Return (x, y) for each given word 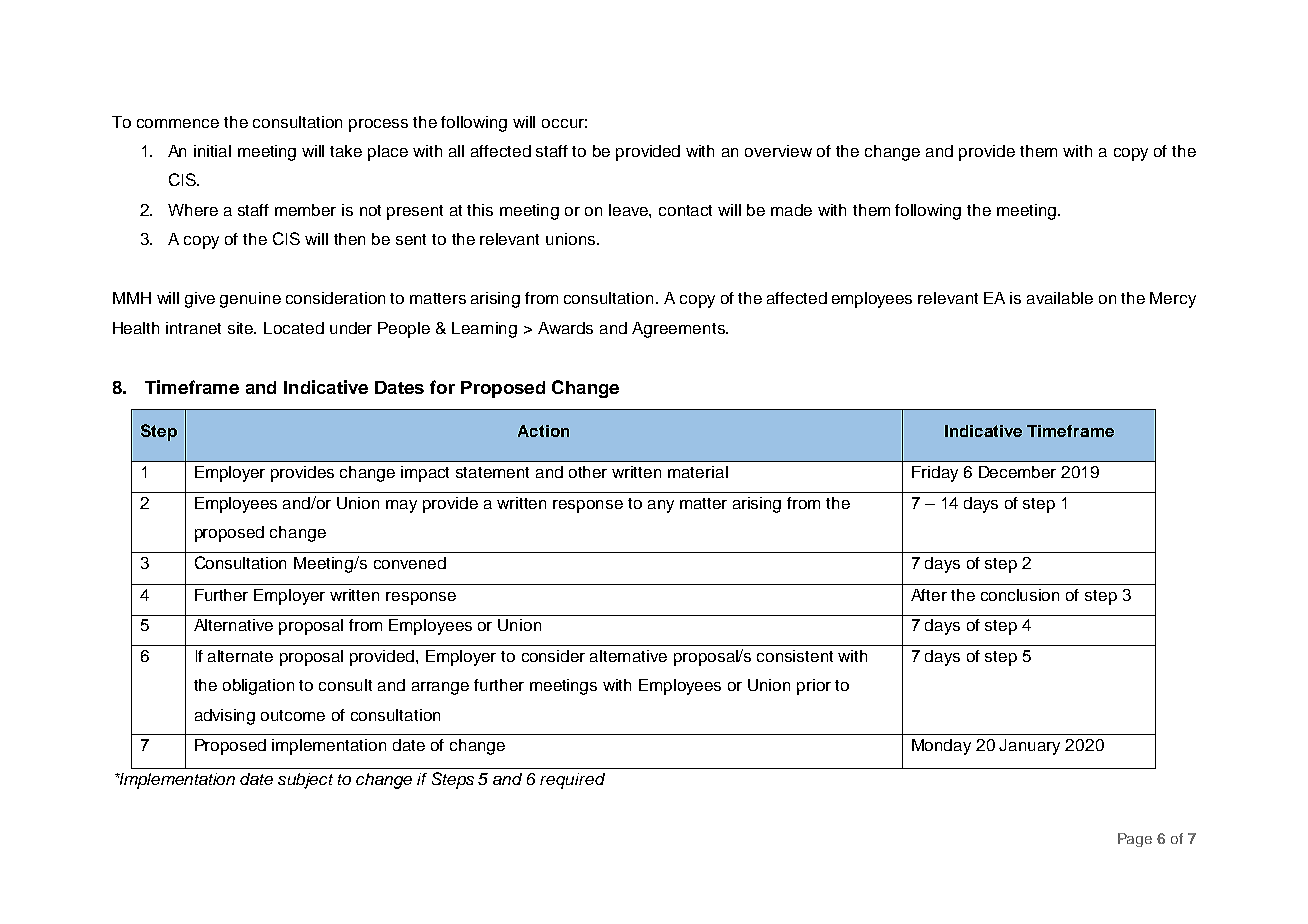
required (572, 781)
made (791, 210)
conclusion (1020, 595)
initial (212, 151)
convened (410, 563)
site (242, 328)
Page (1135, 840)
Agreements (679, 330)
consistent (795, 656)
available (1060, 298)
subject (305, 781)
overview (778, 151)
